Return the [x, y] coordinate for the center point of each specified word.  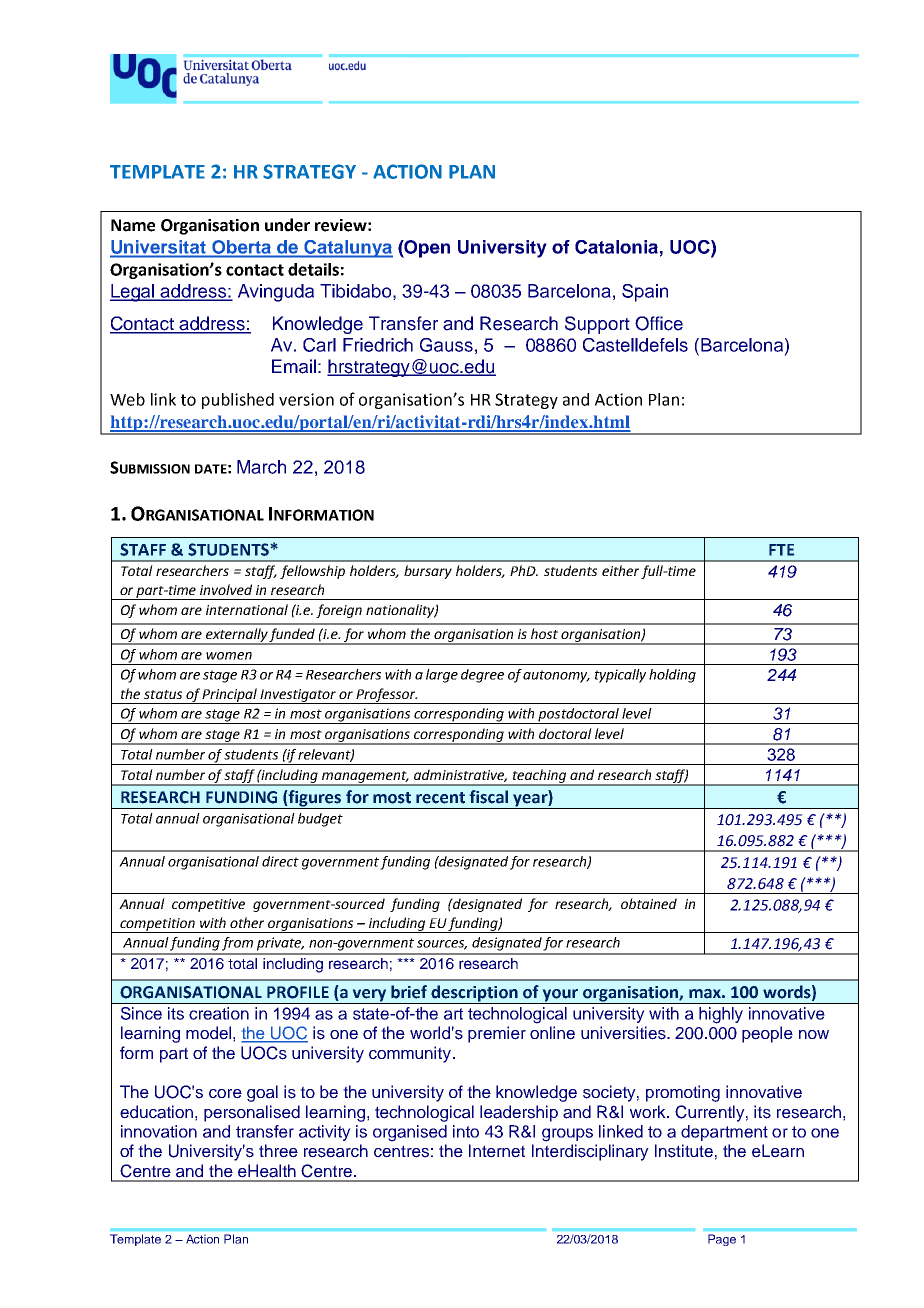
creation [219, 1013]
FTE [781, 550]
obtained [649, 903]
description [475, 994]
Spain [645, 293]
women [229, 656]
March [261, 467]
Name [133, 225]
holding [672, 676]
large [442, 676]
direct [280, 861]
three [278, 1151]
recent [440, 798]
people [767, 1034]
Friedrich [378, 345]
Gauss [446, 345]
